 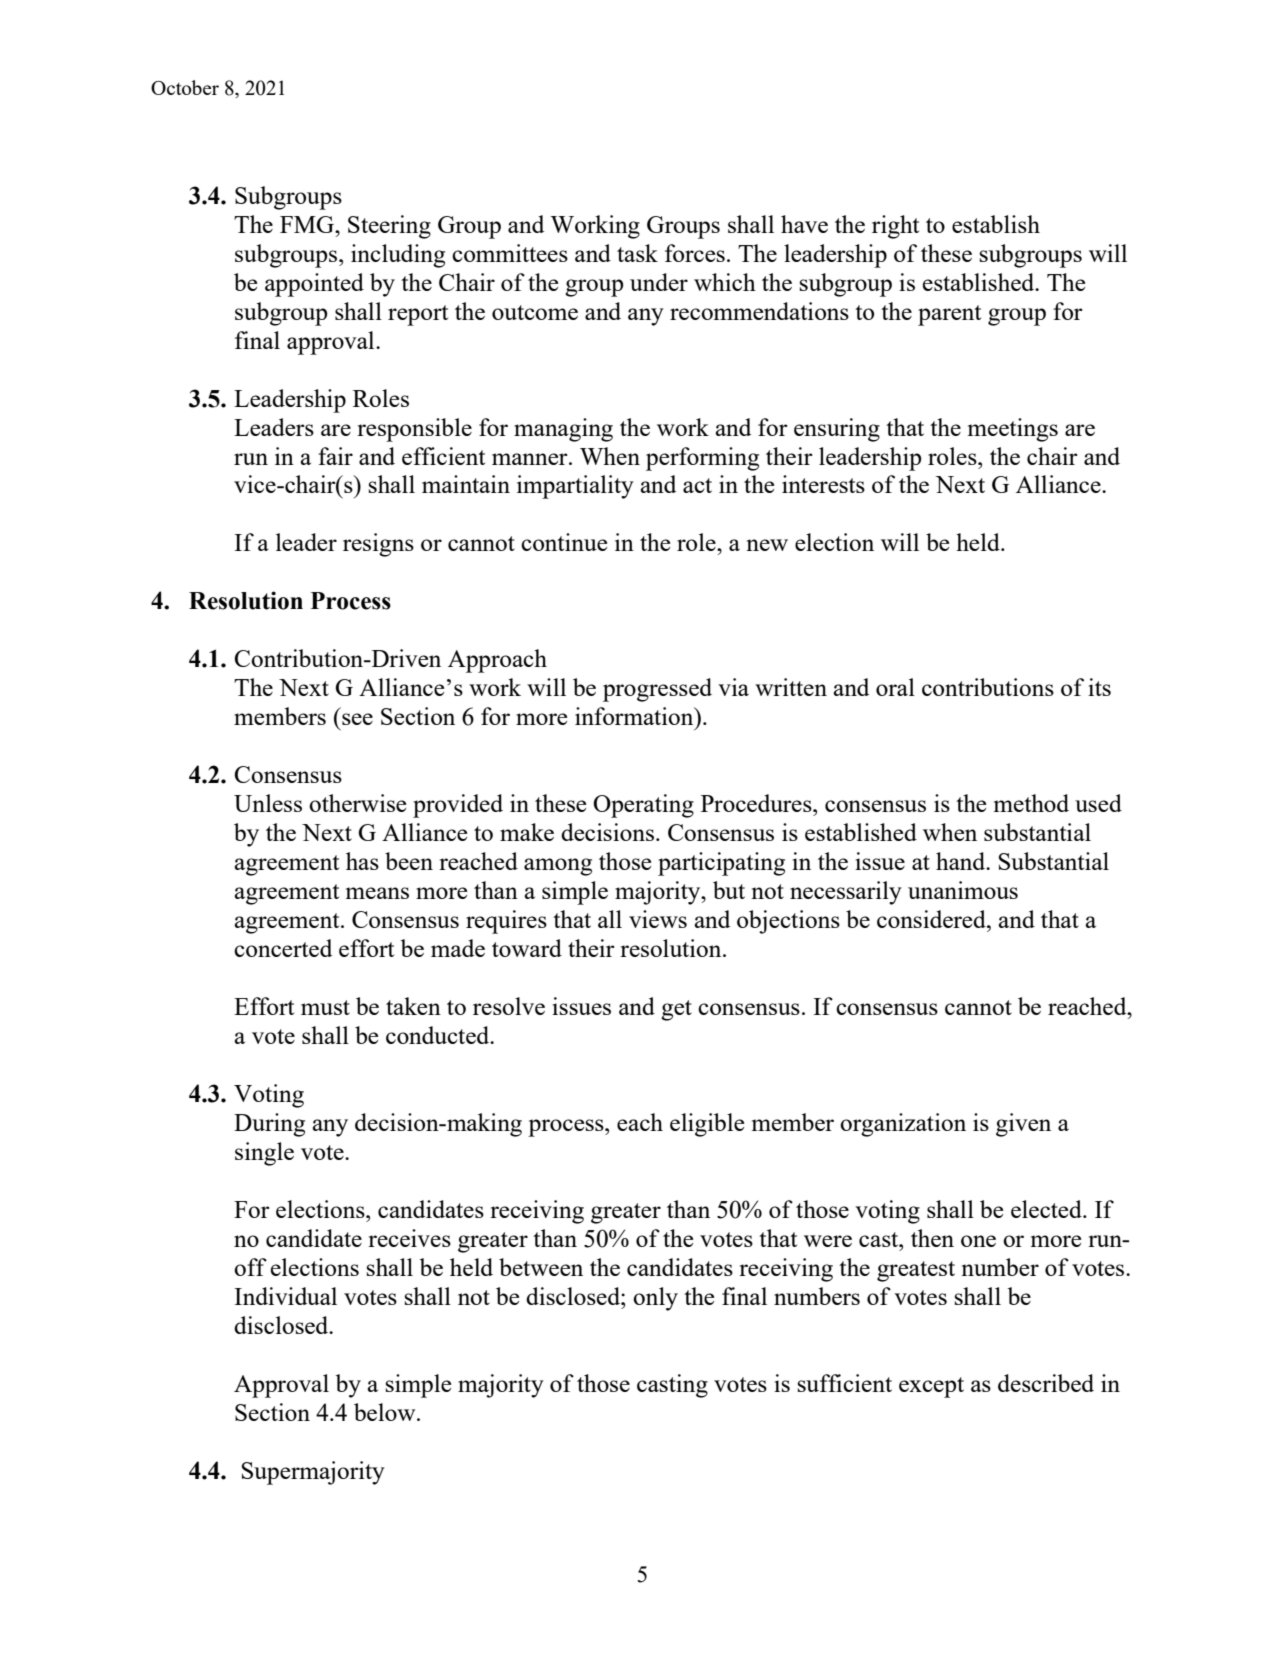 What do you see at coordinates (895, 227) in the image?
I see `right` at bounding box center [895, 227].
